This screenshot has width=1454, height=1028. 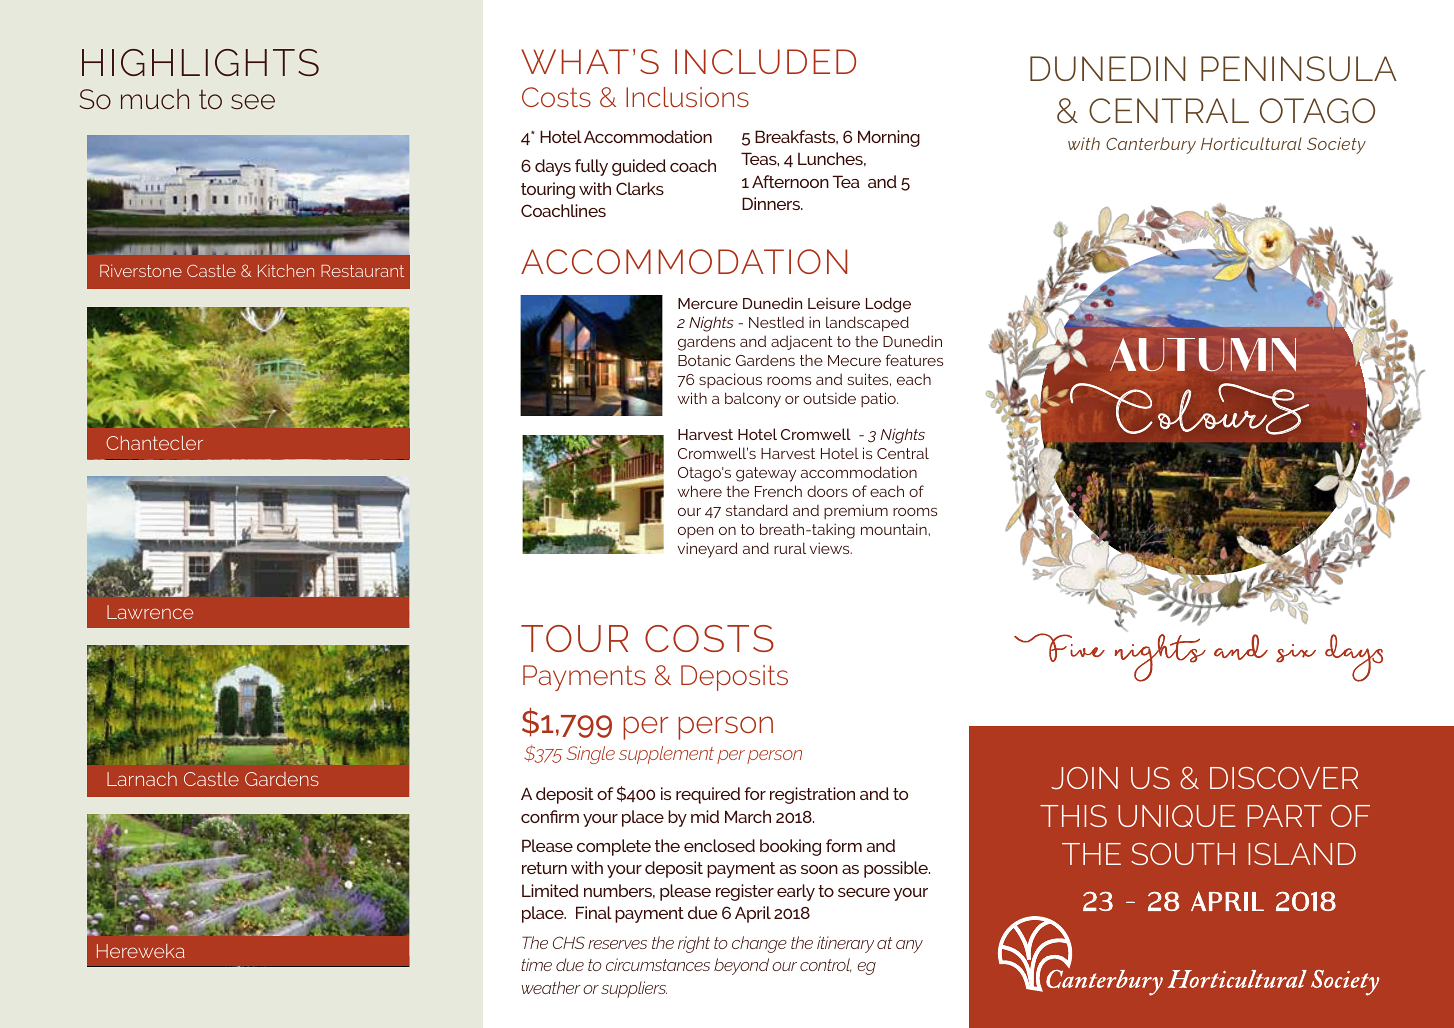 I want to click on Lawrence, so click(x=150, y=612).
